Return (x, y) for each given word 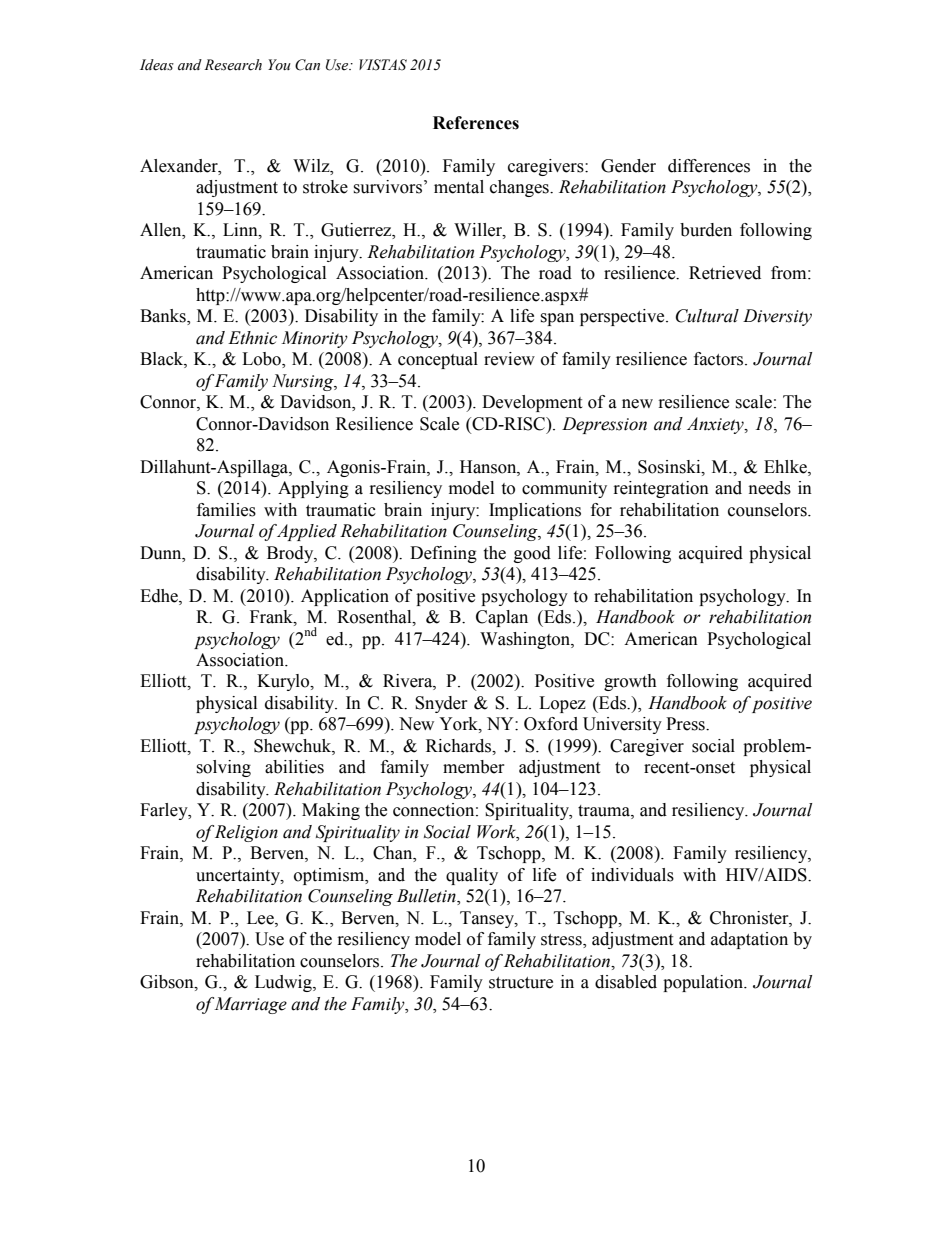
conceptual (438, 360)
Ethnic (252, 338)
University (622, 725)
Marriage (250, 1005)
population (704, 983)
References (476, 123)
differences (709, 166)
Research (233, 65)
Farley (165, 811)
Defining (443, 554)
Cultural (707, 316)
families (226, 510)
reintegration (661, 489)
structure (521, 983)
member (474, 767)
